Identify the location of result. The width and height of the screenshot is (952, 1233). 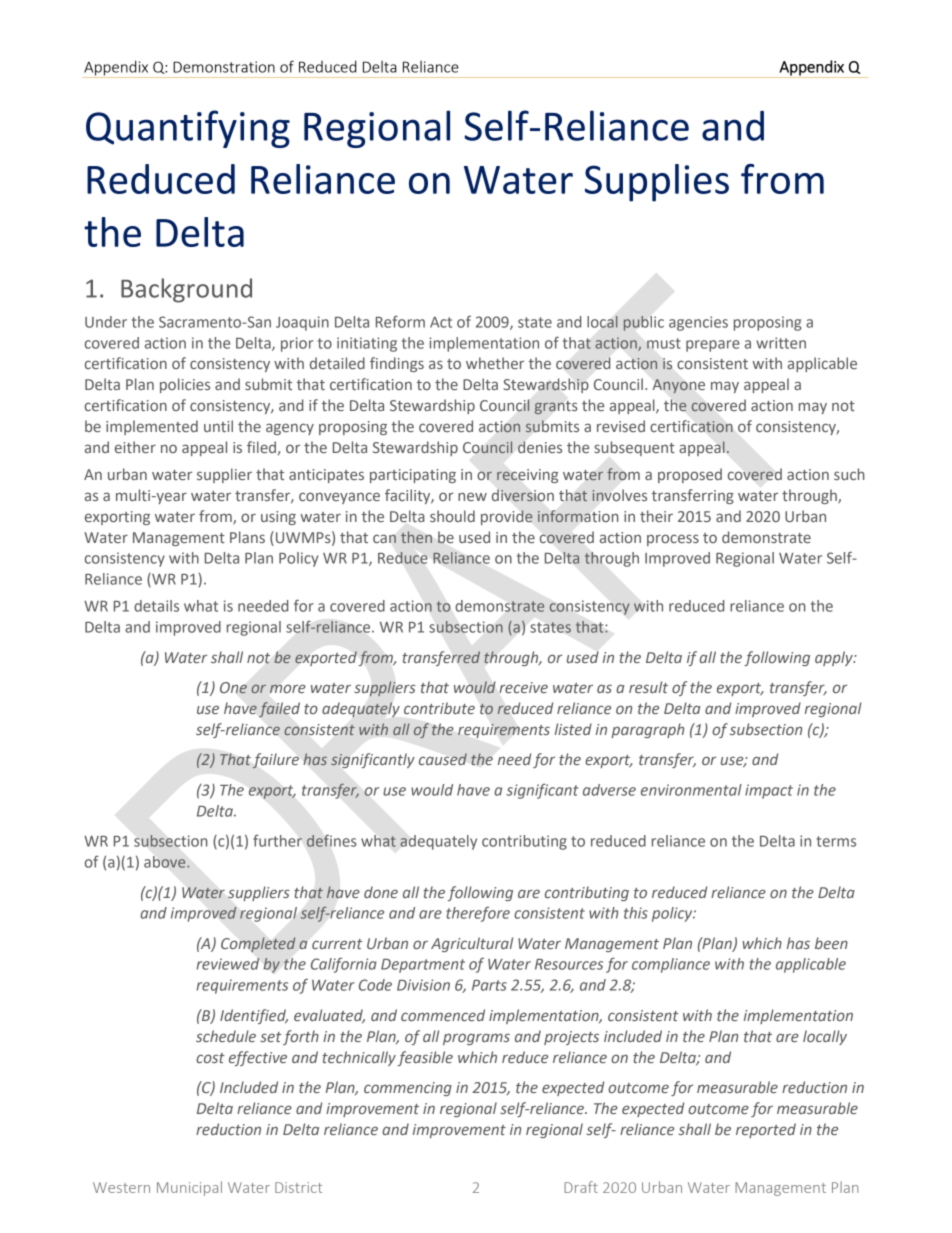
(648, 687).
